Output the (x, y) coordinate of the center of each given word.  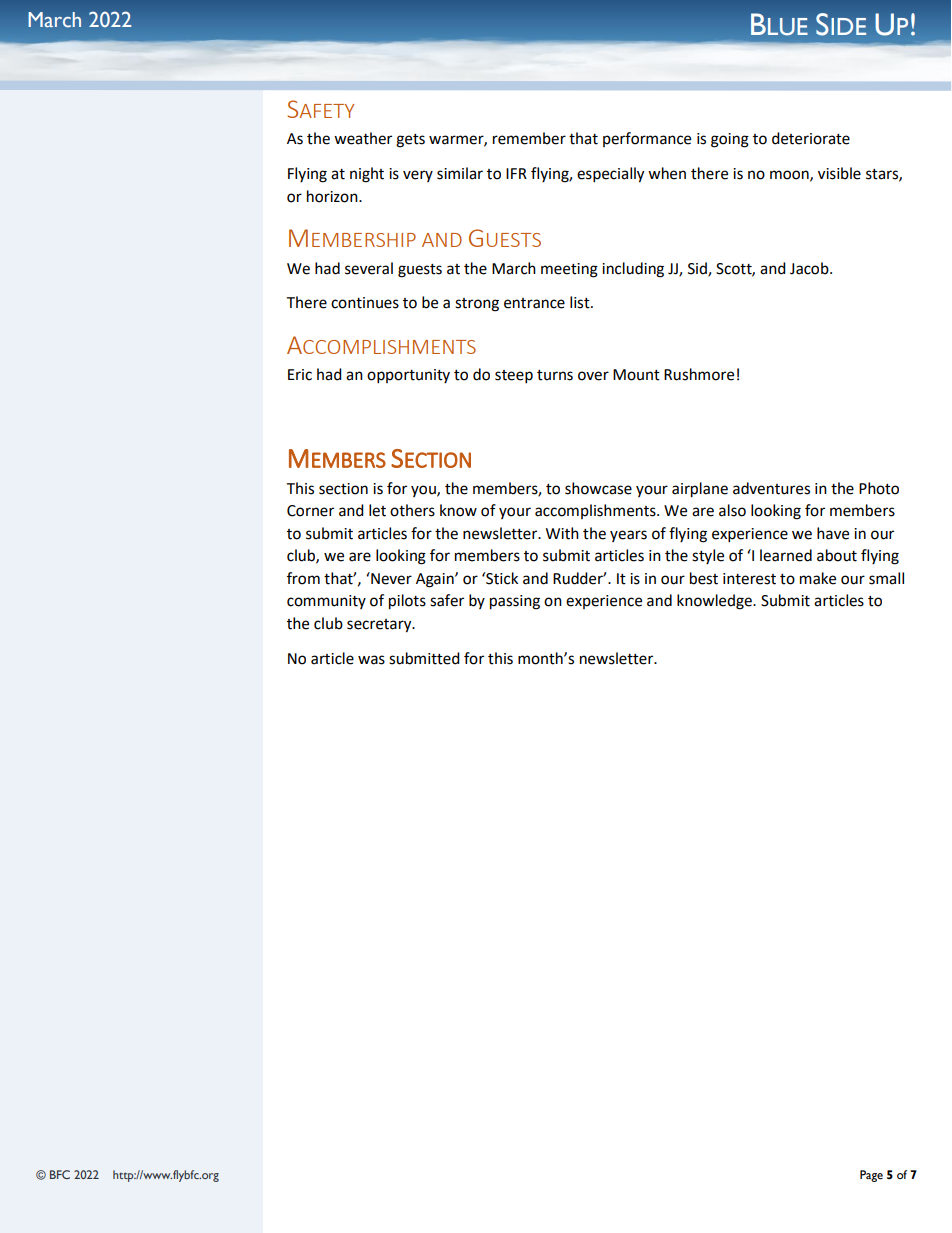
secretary (380, 626)
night (367, 175)
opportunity (408, 376)
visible (839, 173)
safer (447, 600)
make (818, 578)
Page (871, 1176)
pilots (407, 602)
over (593, 376)
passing (515, 602)
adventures (771, 488)
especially (610, 175)
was (371, 660)
